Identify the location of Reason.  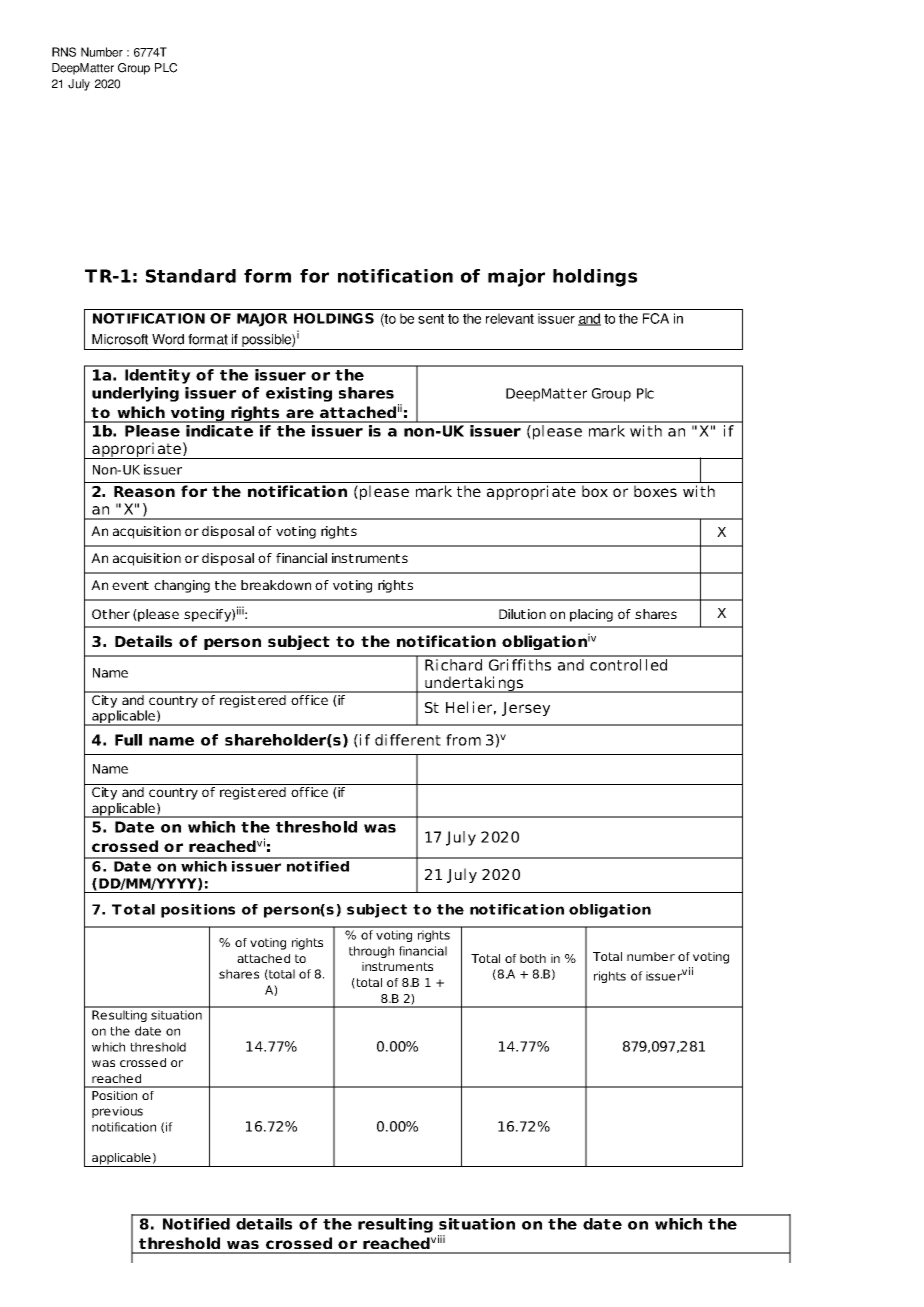
(144, 491).
